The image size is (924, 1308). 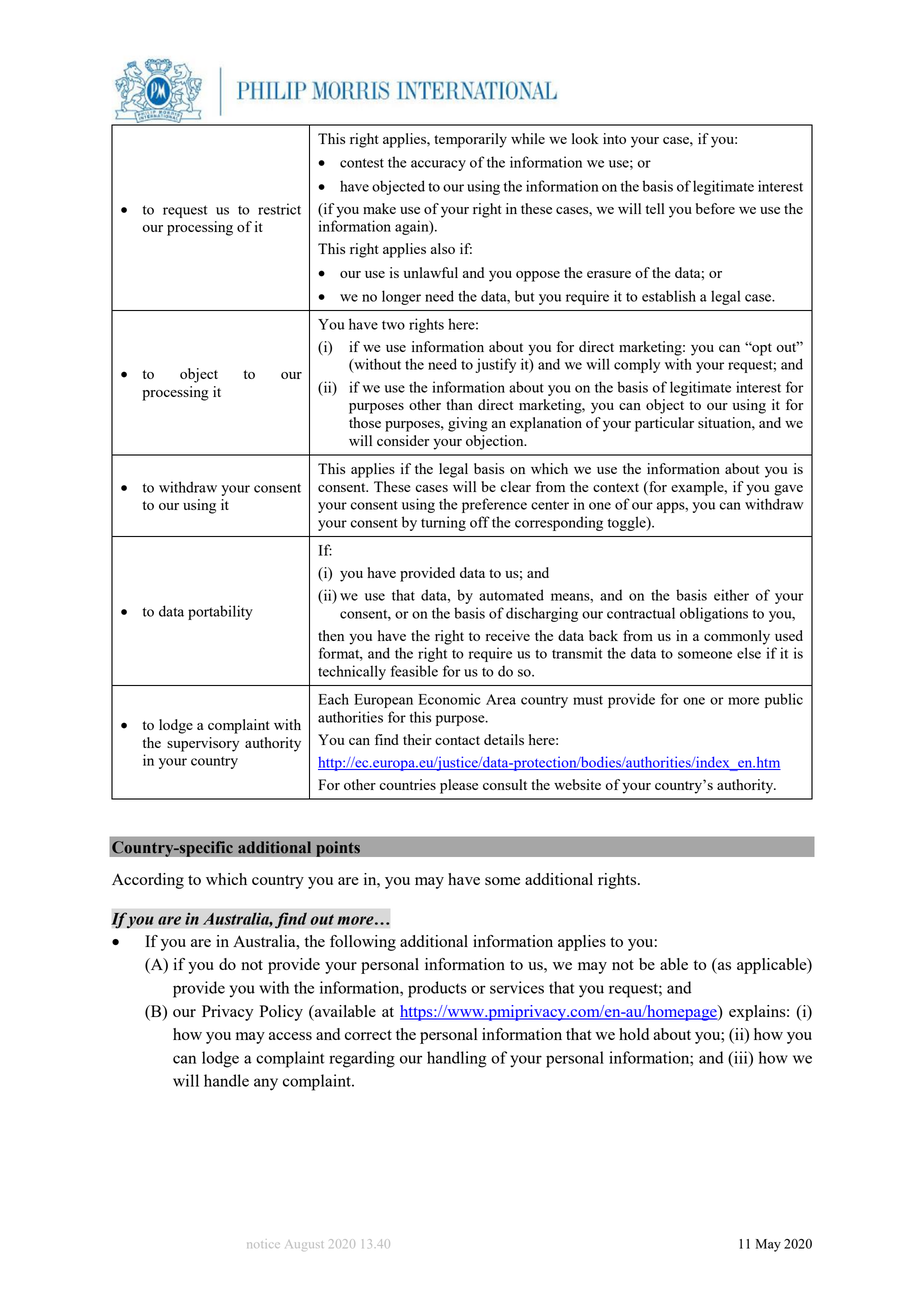 I want to click on before, so click(x=715, y=208).
